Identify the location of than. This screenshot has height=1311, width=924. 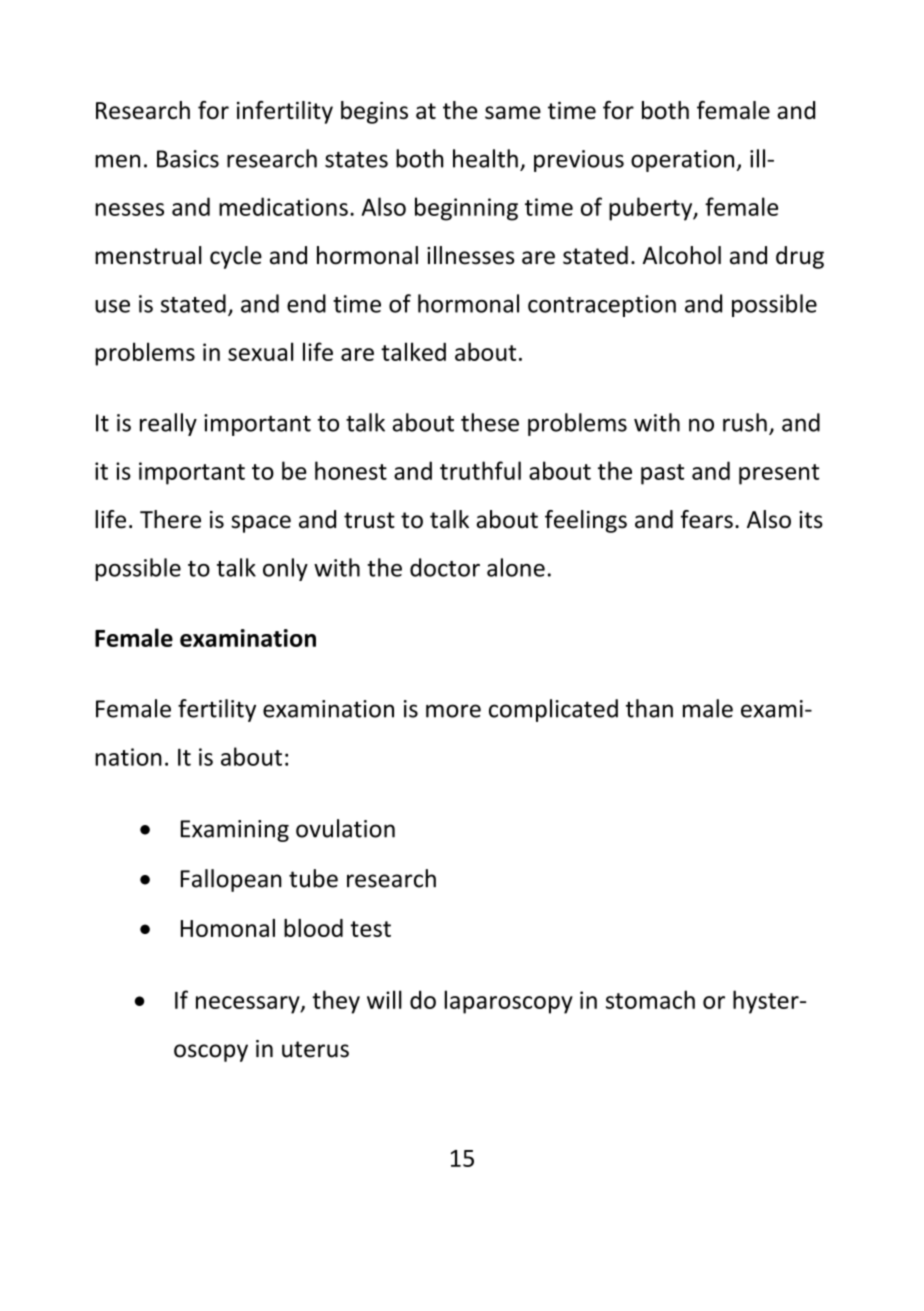
(649, 708).
